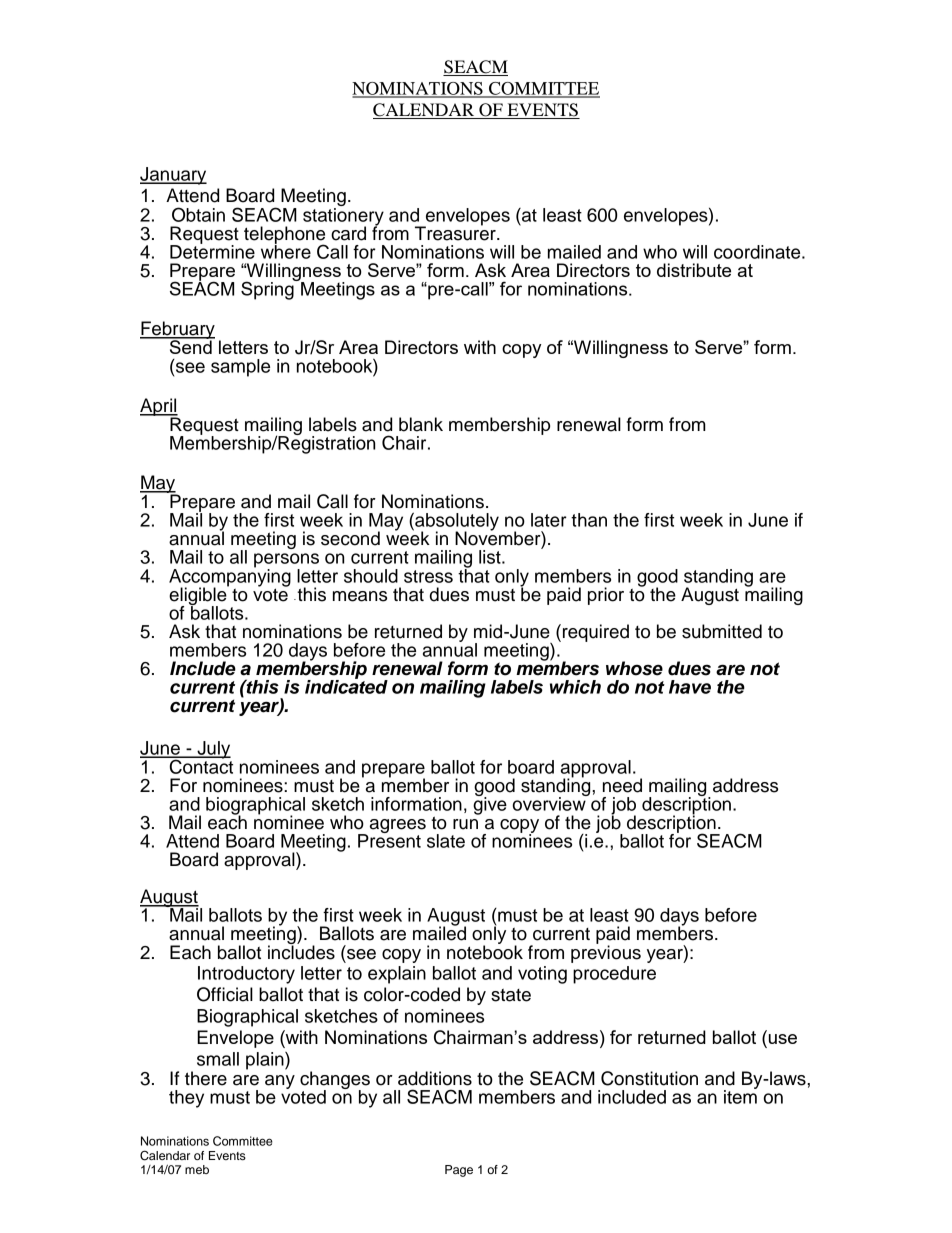 Image resolution: width=952 pixels, height=1233 pixels. Describe the element at coordinates (549, 520) in the image. I see `later` at that location.
